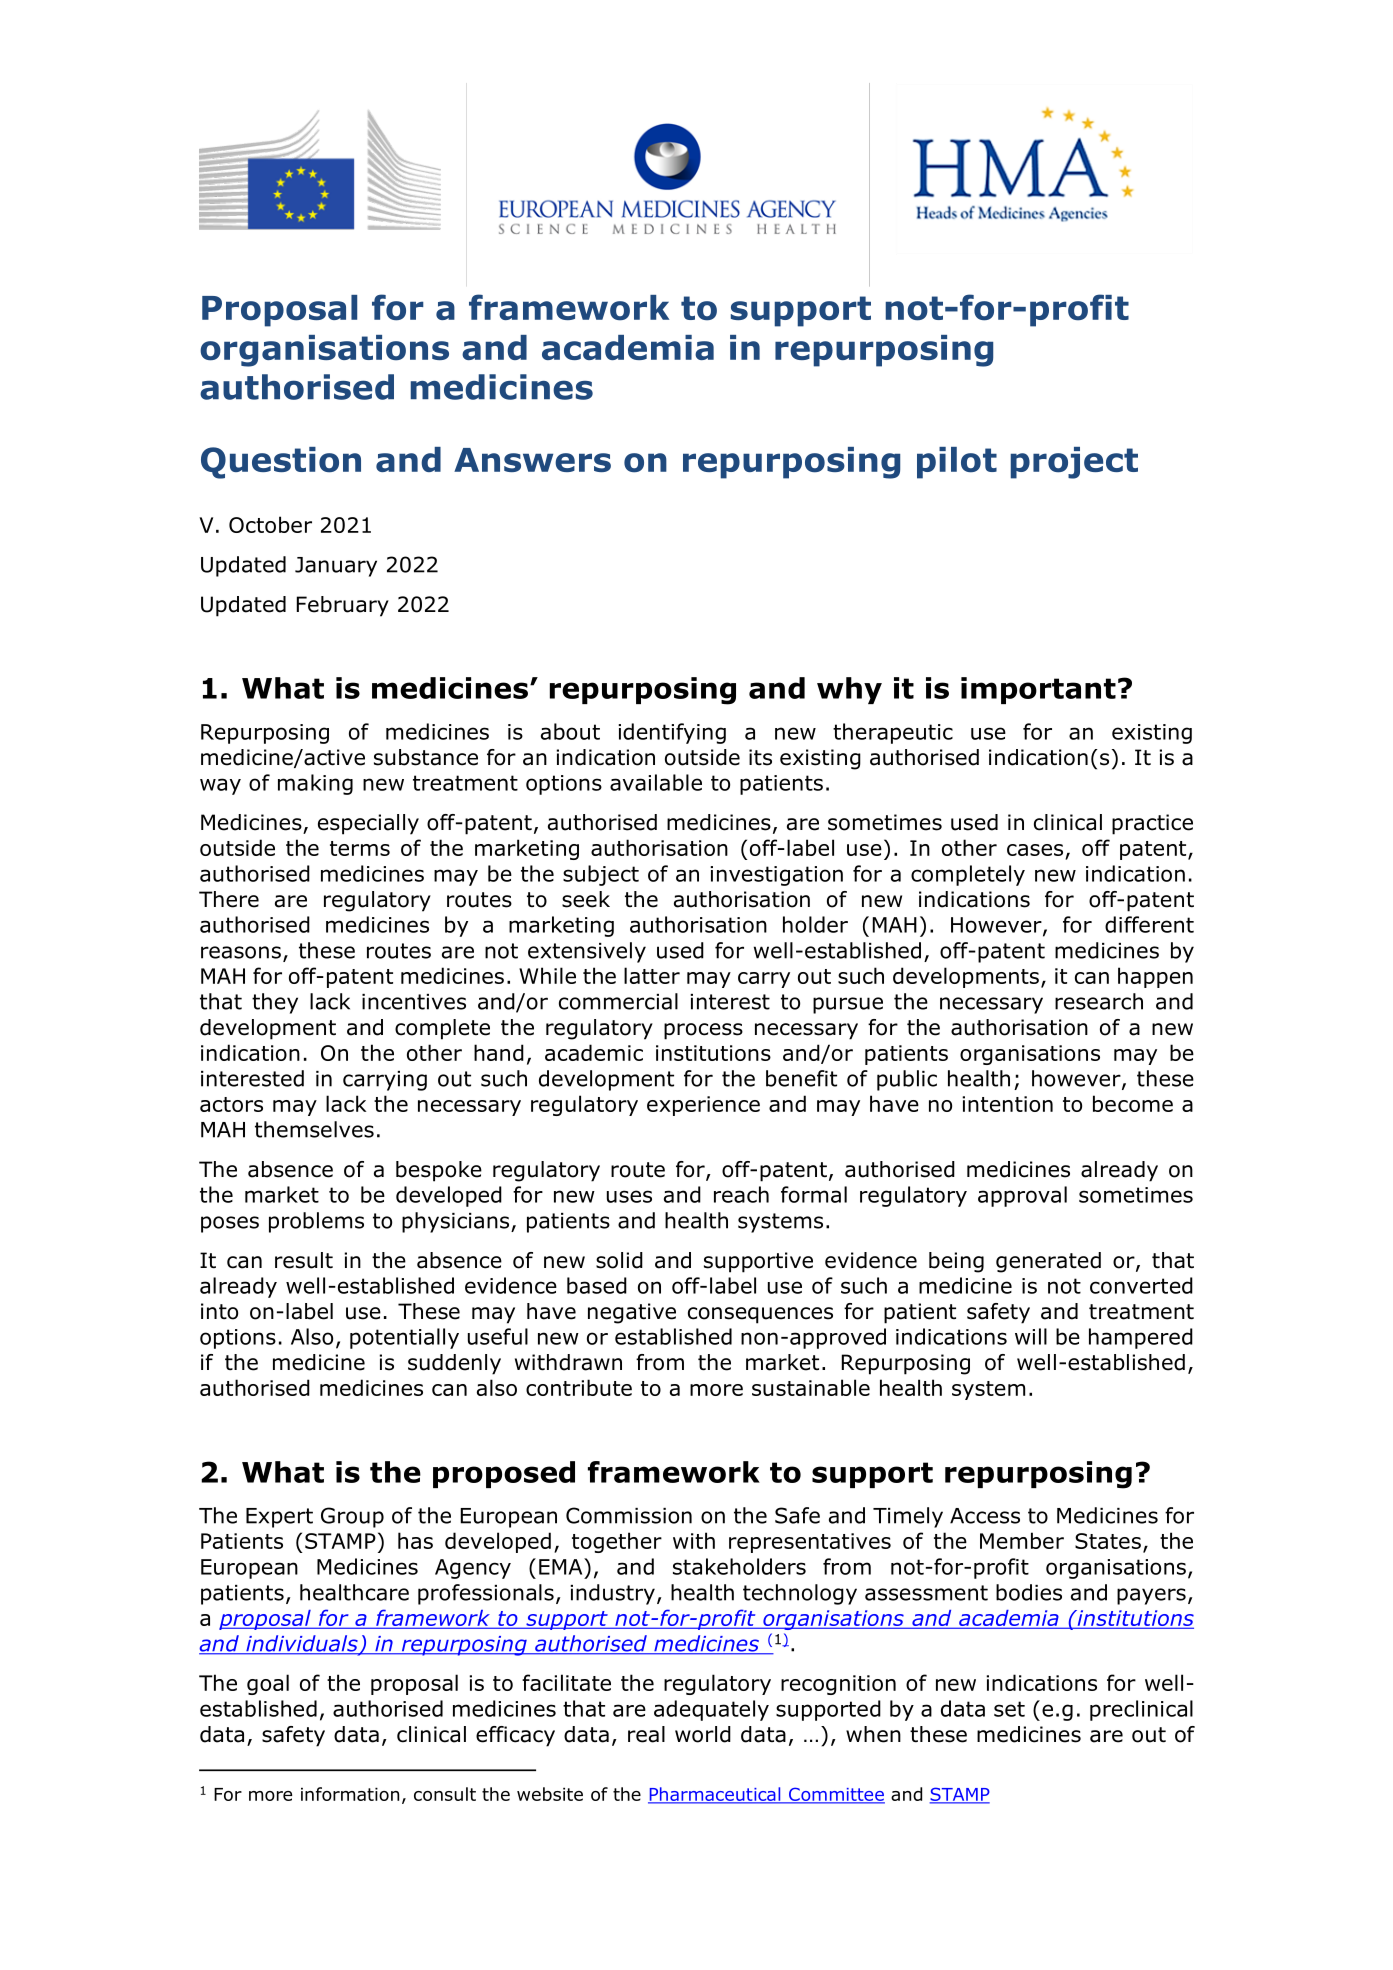  I want to click on experience, so click(703, 1106).
